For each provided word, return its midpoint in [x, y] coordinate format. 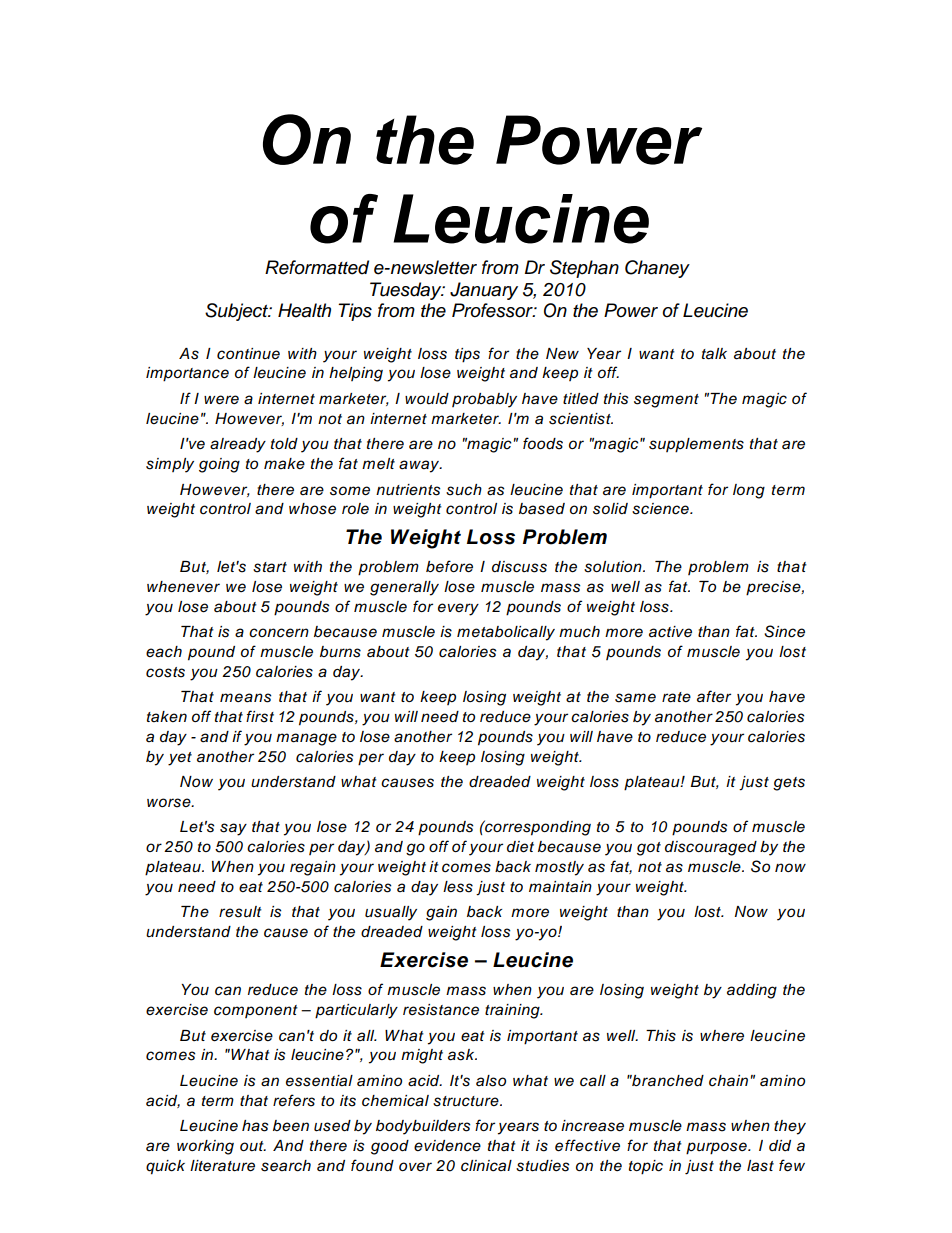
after [714, 696]
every [458, 609]
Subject [238, 312]
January [484, 291]
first [260, 716]
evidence [447, 1146]
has [255, 1126]
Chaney [657, 269]
